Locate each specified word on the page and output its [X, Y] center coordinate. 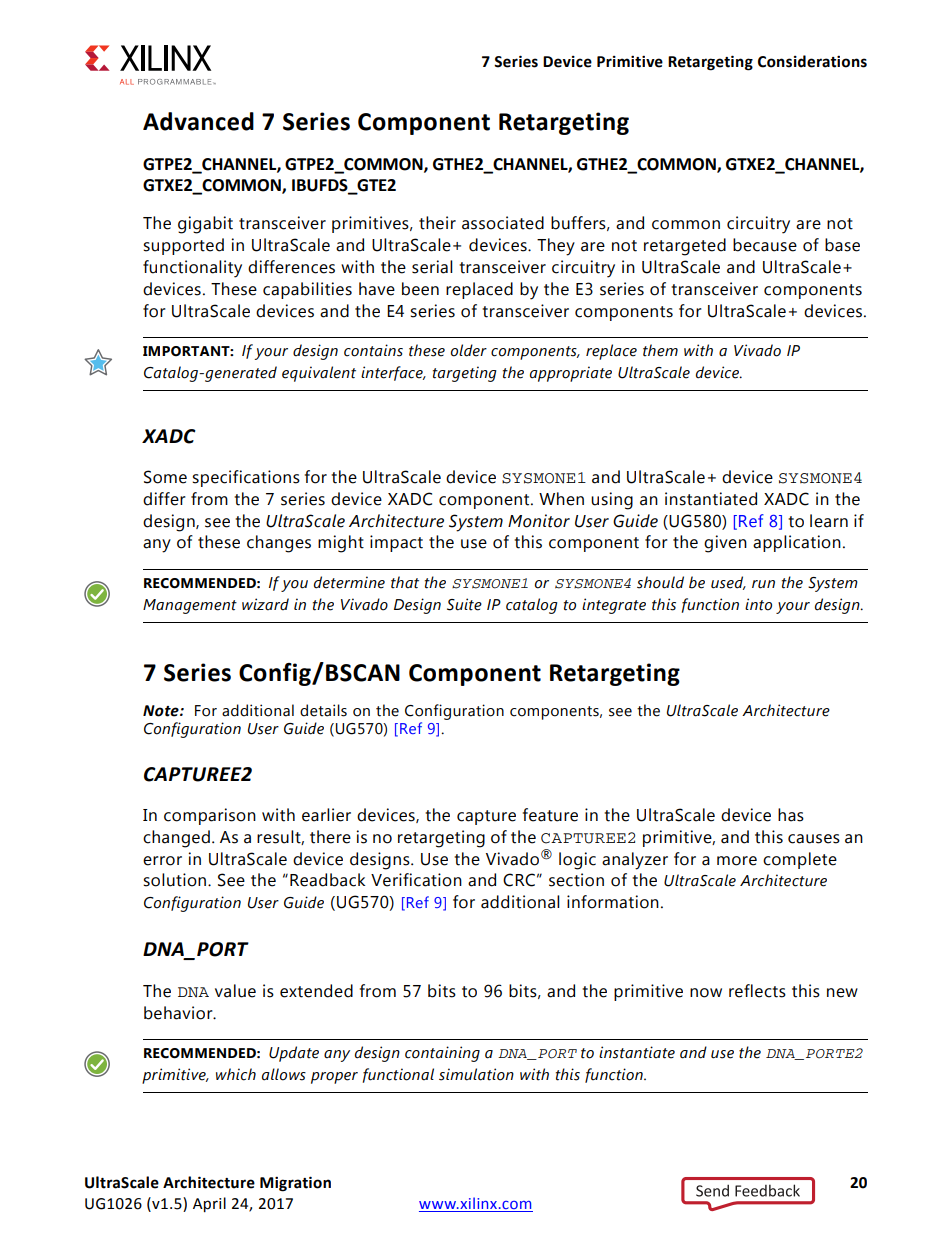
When [561, 499]
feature [550, 815]
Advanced [198, 121]
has [791, 815]
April [209, 1204]
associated [503, 223]
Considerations [812, 61]
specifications [246, 478]
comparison [210, 816]
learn [829, 521]
